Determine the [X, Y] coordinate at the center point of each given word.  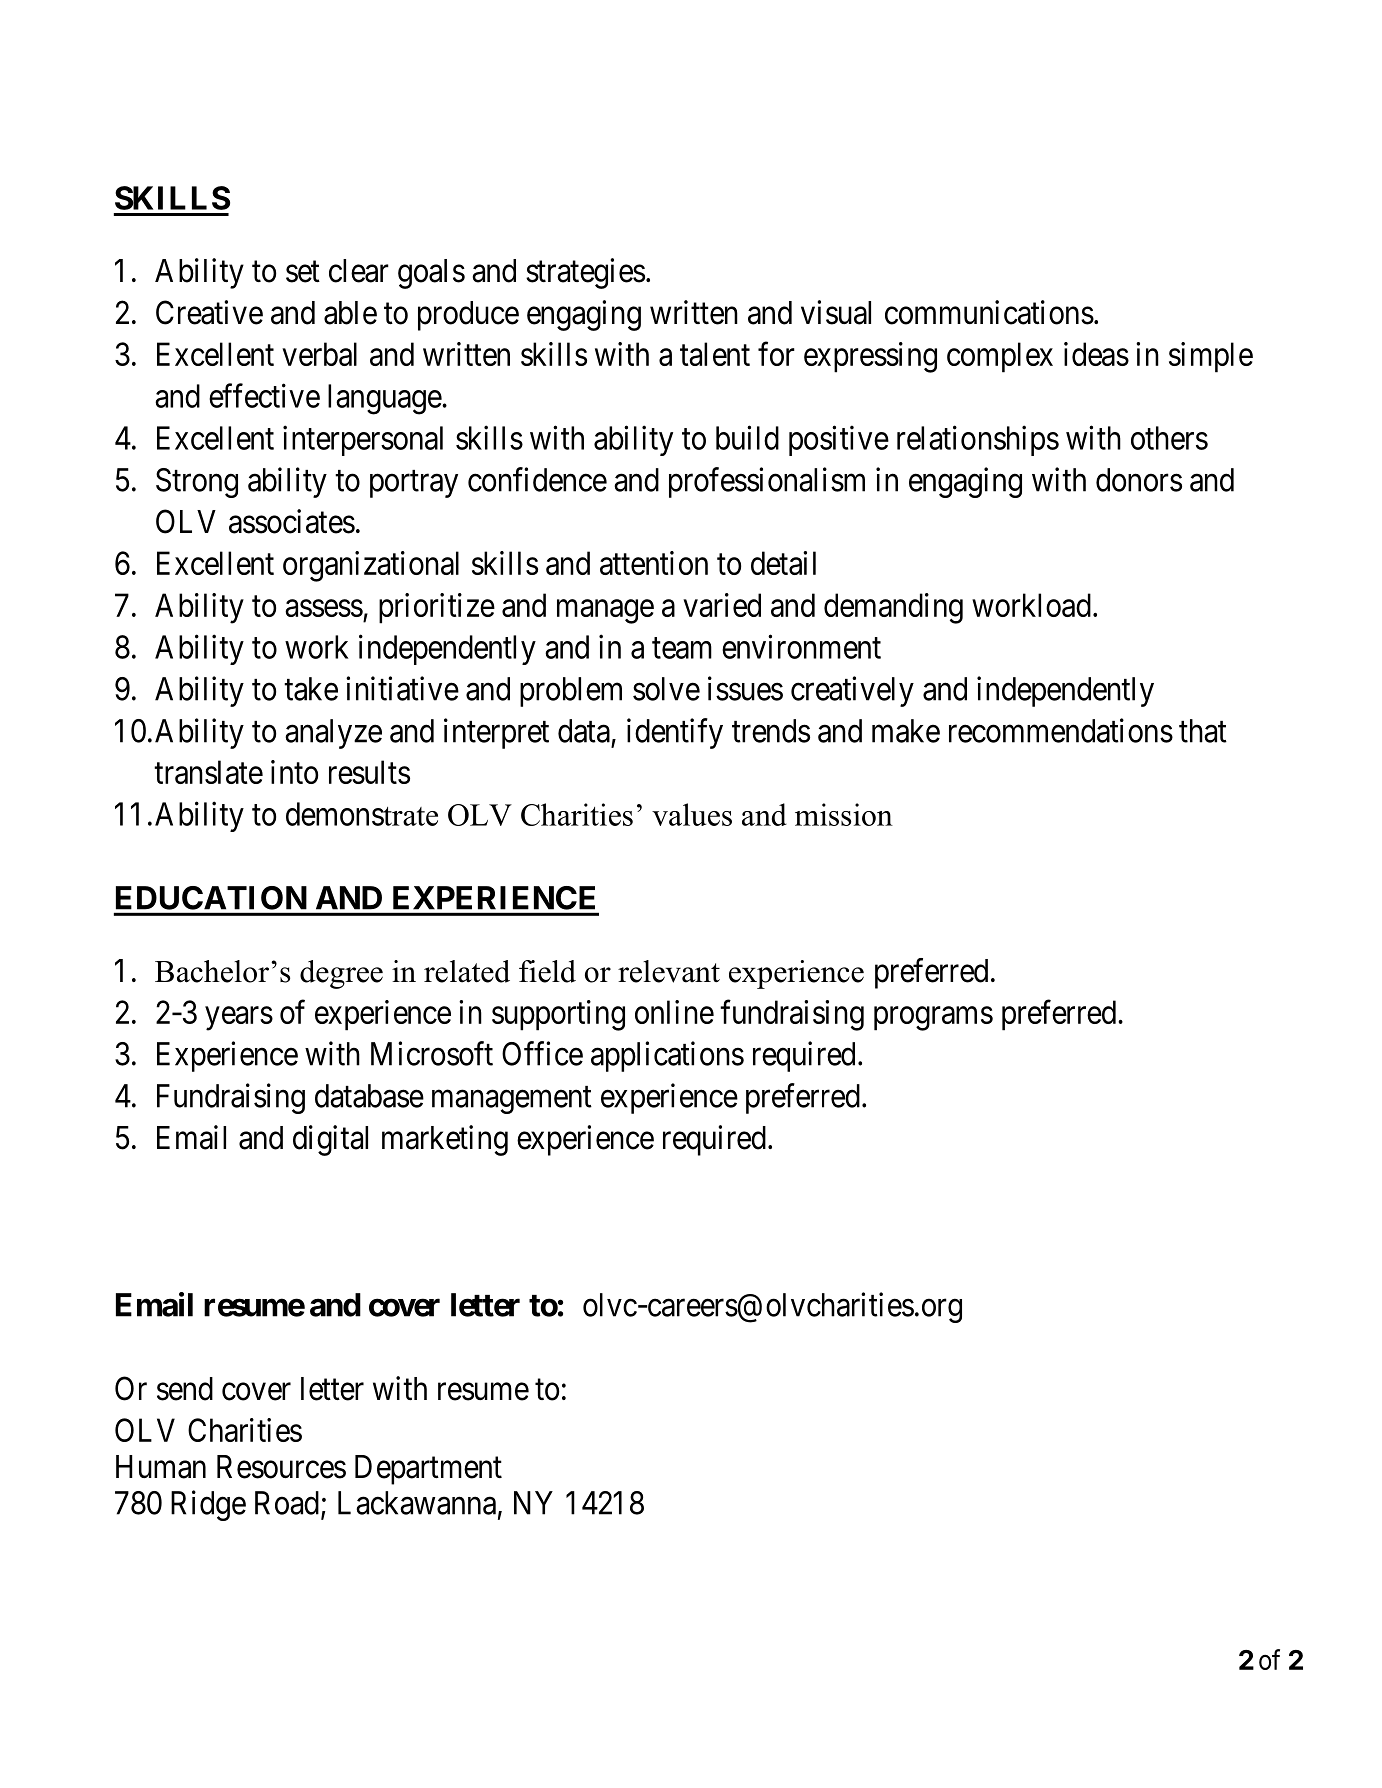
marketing [445, 1140]
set [303, 272]
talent [715, 354]
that [1203, 731]
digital [330, 1140]
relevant [669, 971]
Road [287, 1503]
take [311, 689]
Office [542, 1053]
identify [675, 733]
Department [428, 1470]
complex [1000, 357]
